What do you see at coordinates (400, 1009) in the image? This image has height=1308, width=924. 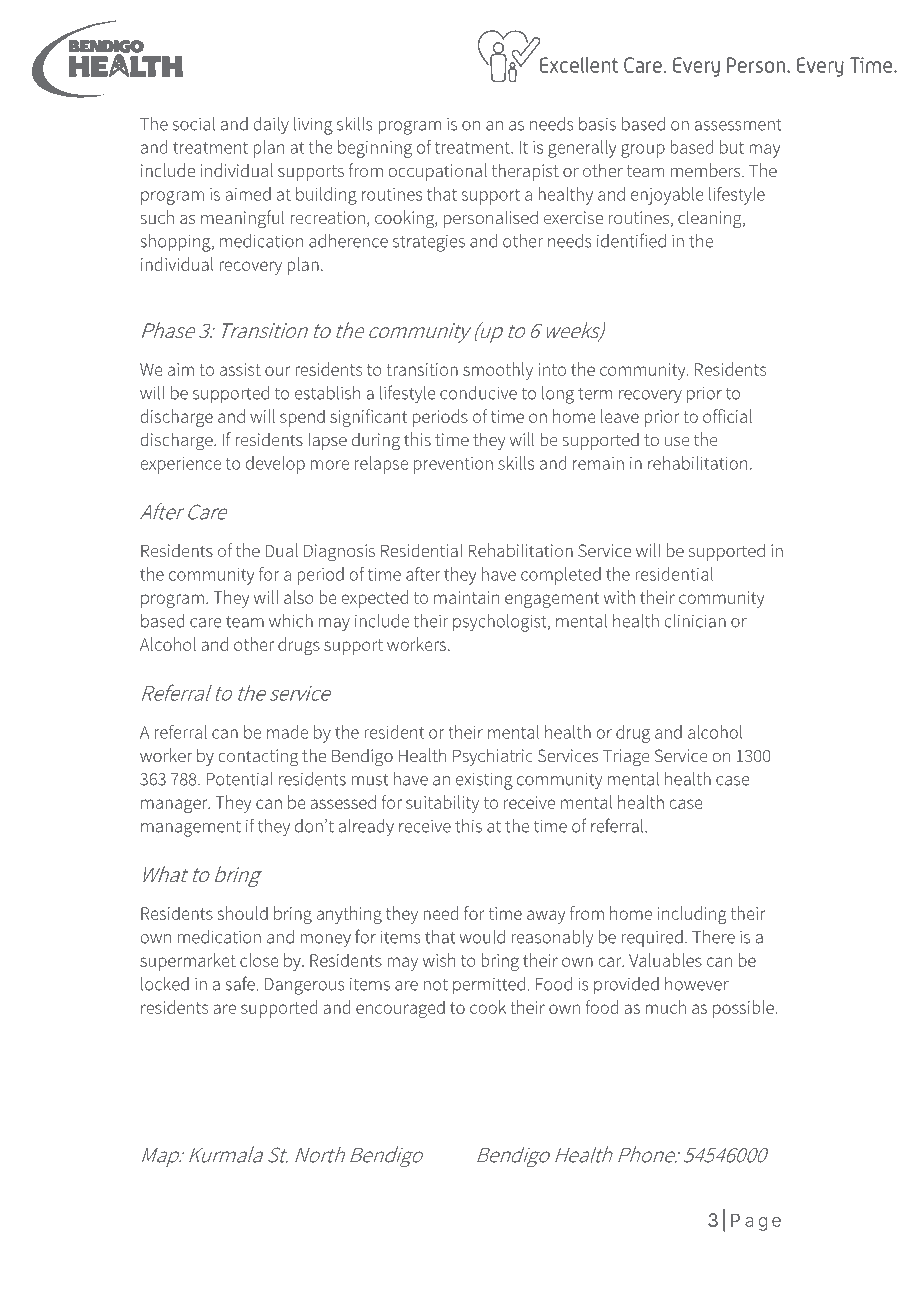 I see `encouraged` at bounding box center [400, 1009].
